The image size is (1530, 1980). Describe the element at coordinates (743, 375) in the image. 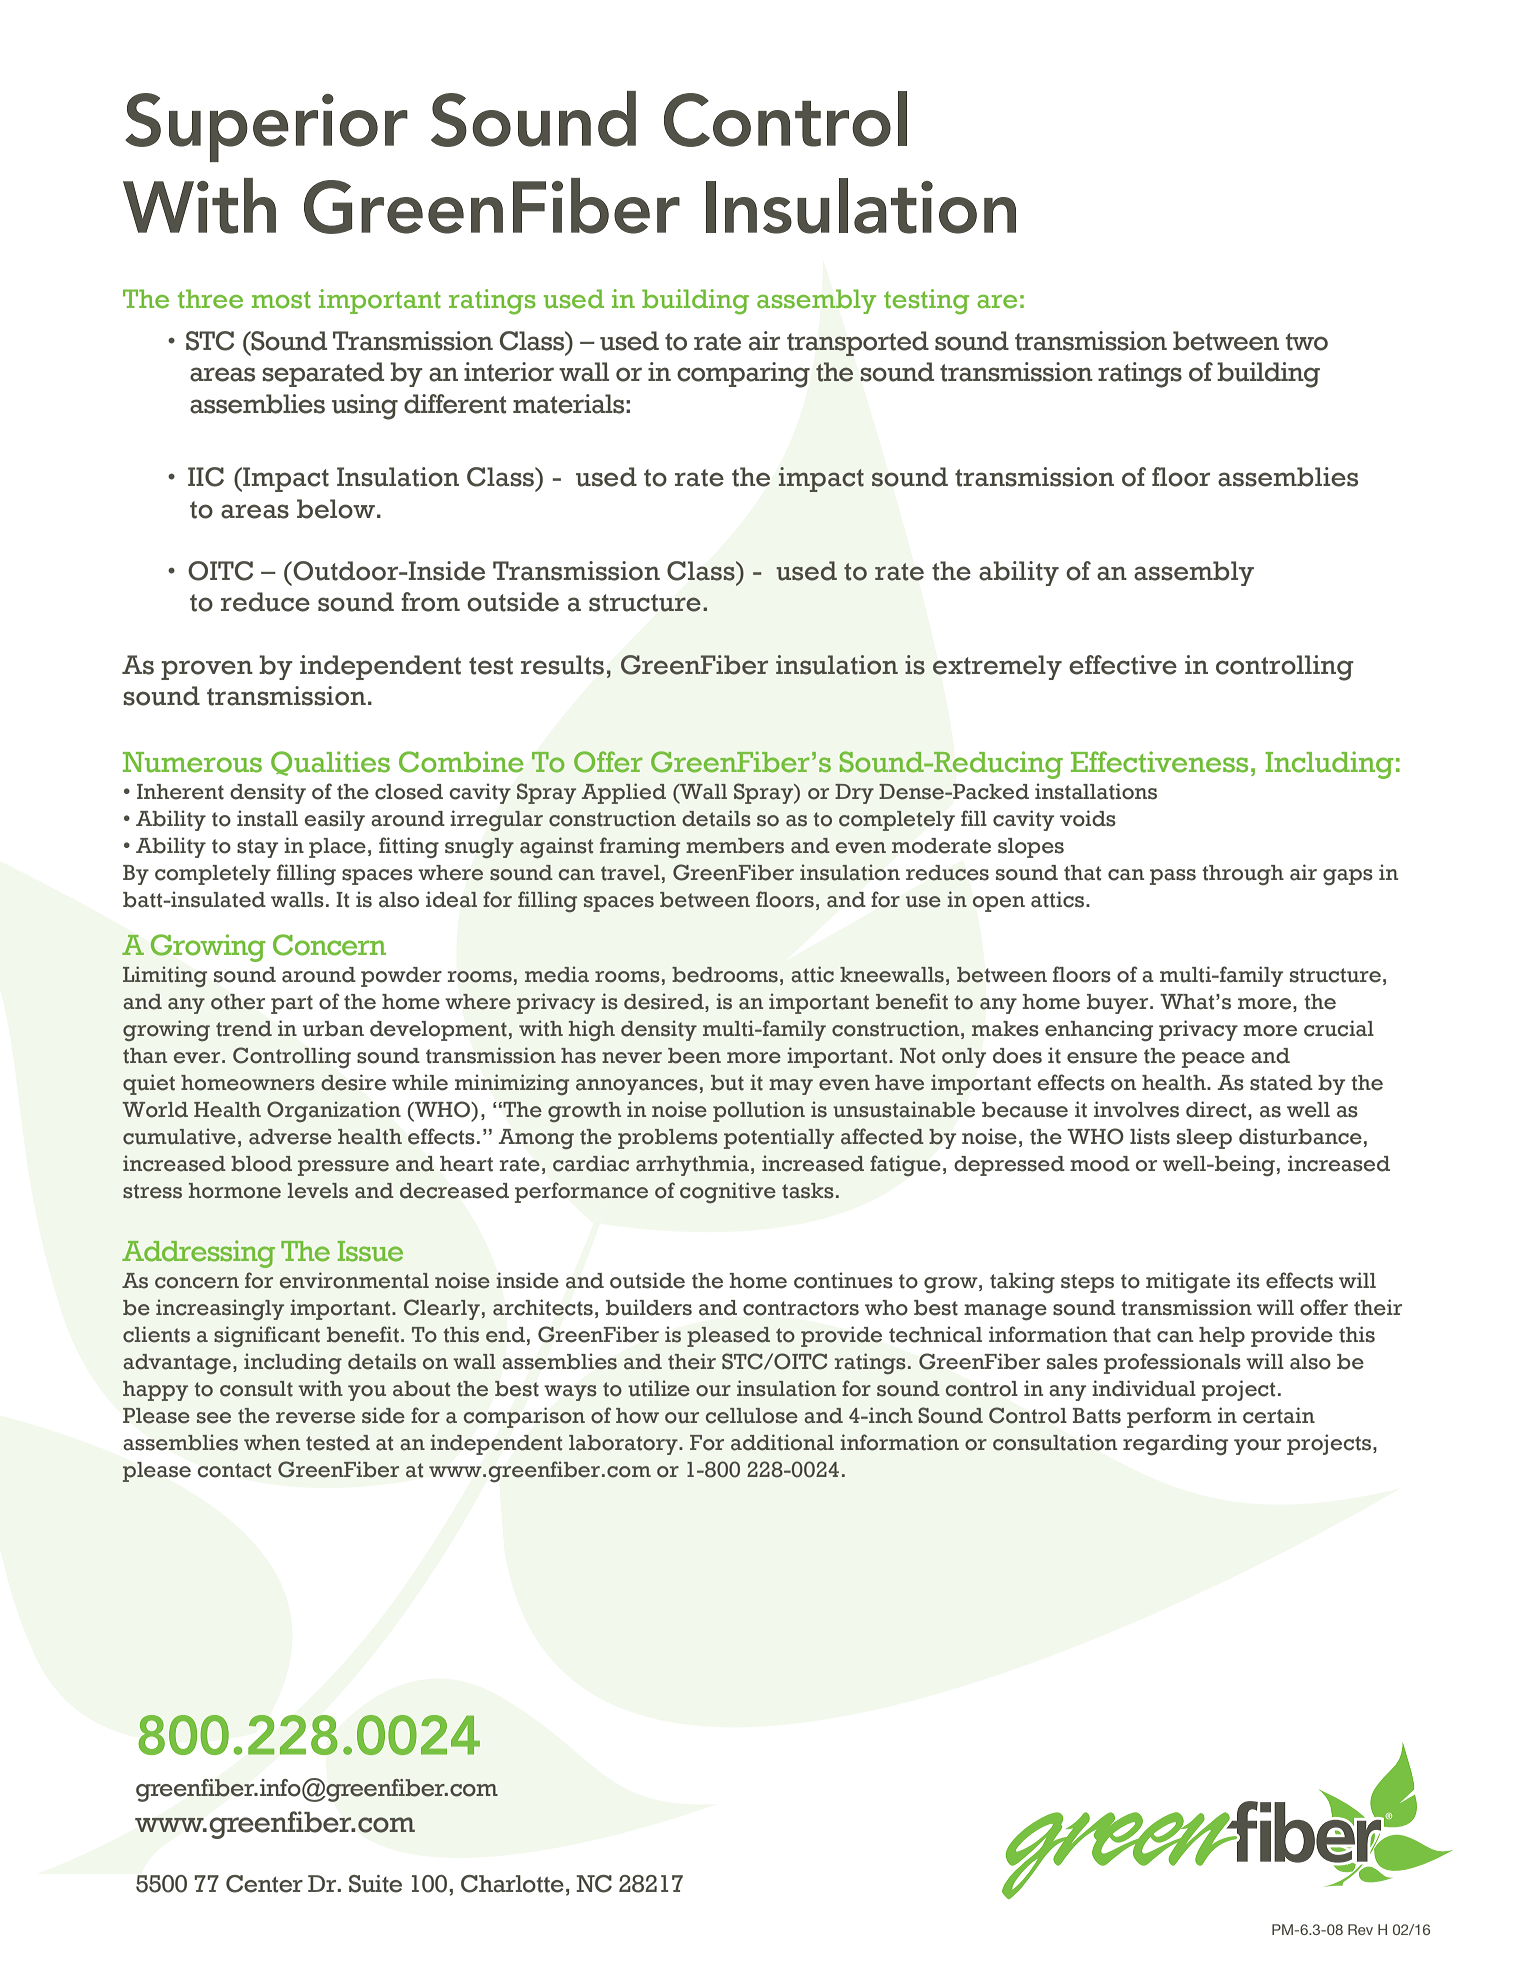

I see `comparing` at that location.
